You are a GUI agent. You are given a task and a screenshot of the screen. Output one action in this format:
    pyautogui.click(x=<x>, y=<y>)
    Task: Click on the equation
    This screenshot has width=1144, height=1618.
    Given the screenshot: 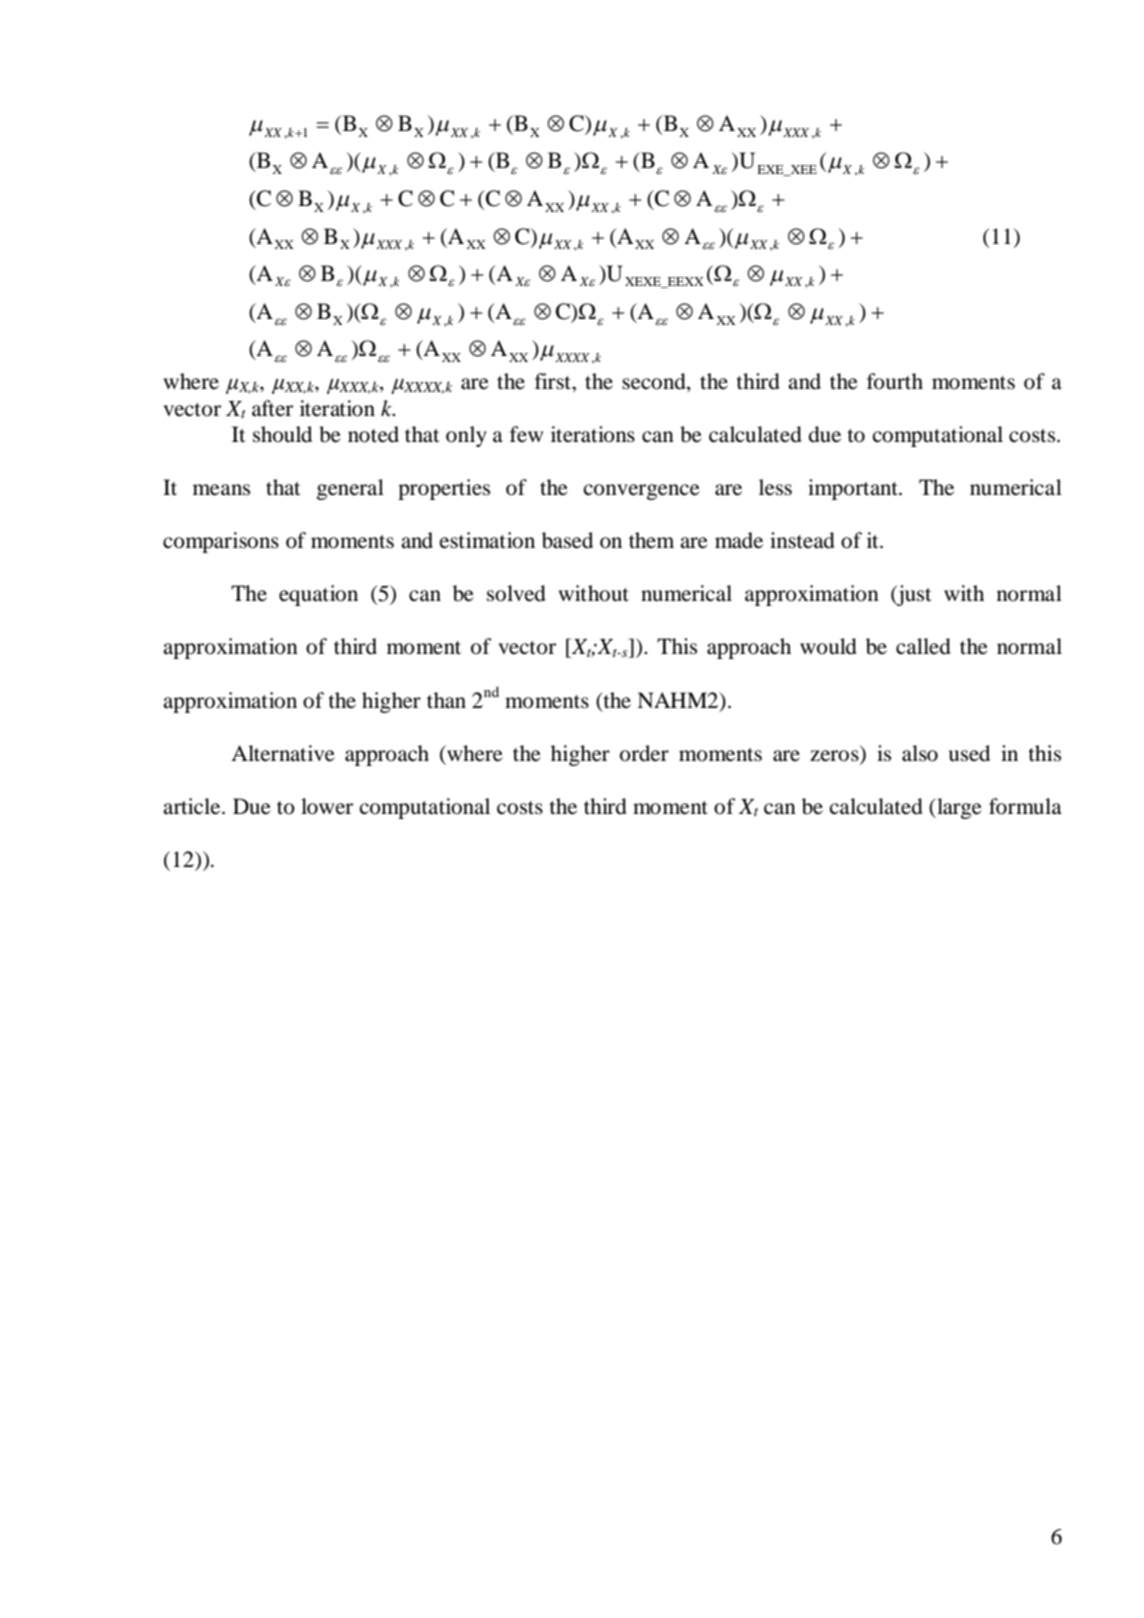 What is the action you would take?
    pyautogui.click(x=318, y=595)
